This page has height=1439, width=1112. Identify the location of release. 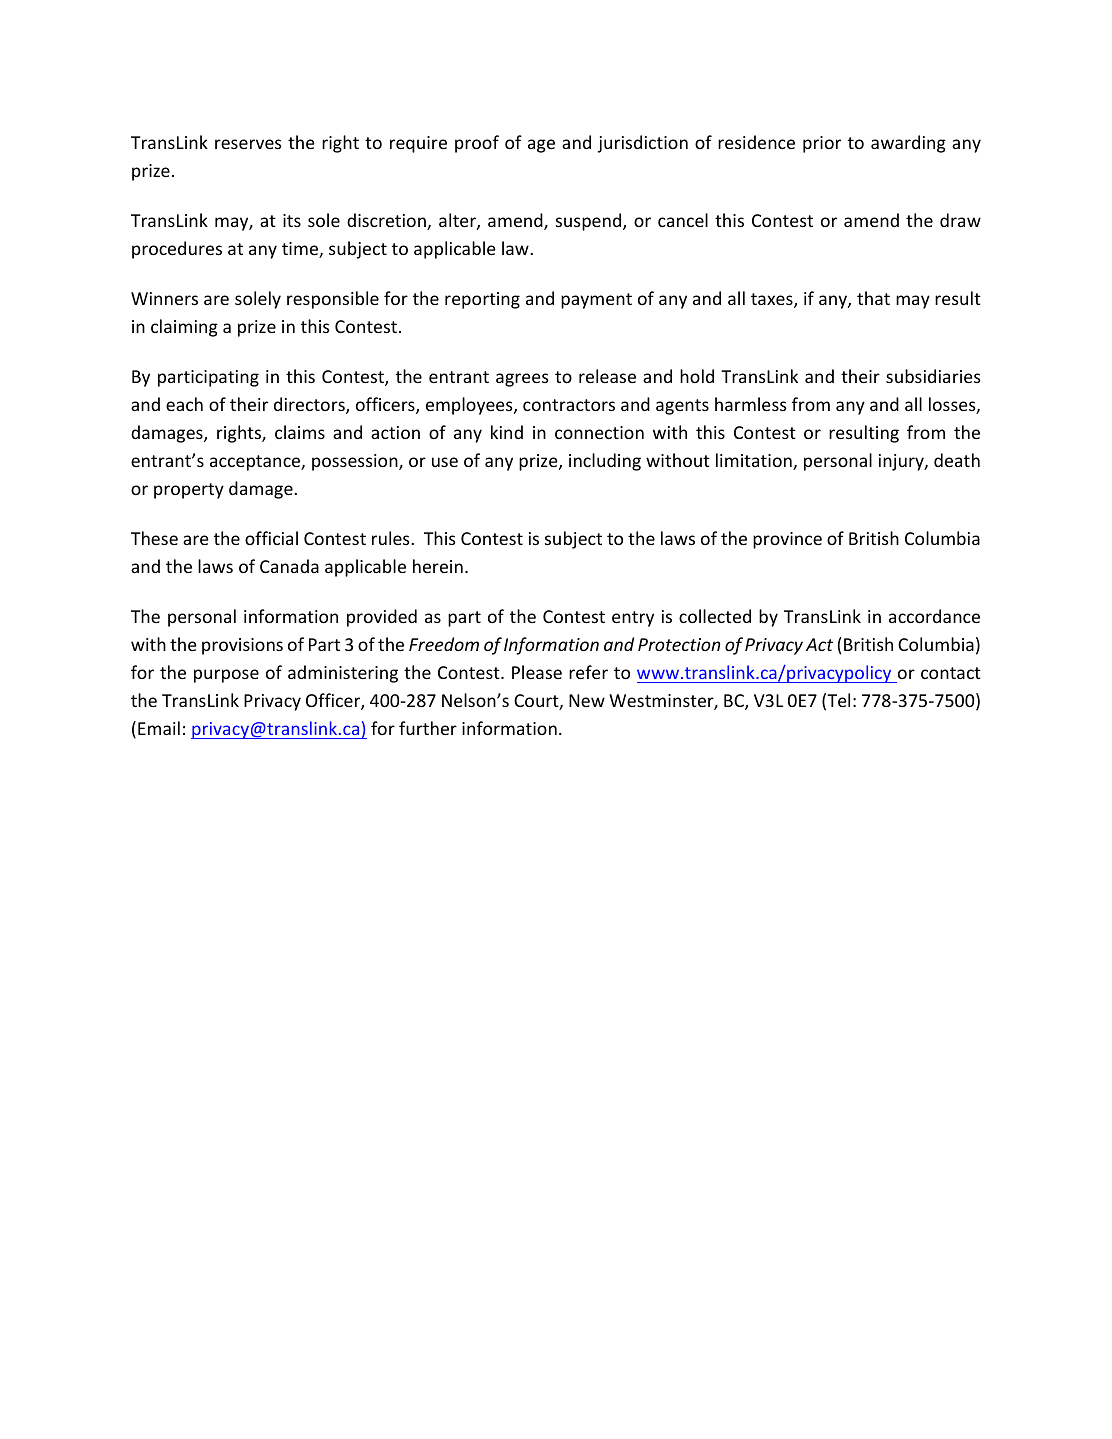
(607, 376).
